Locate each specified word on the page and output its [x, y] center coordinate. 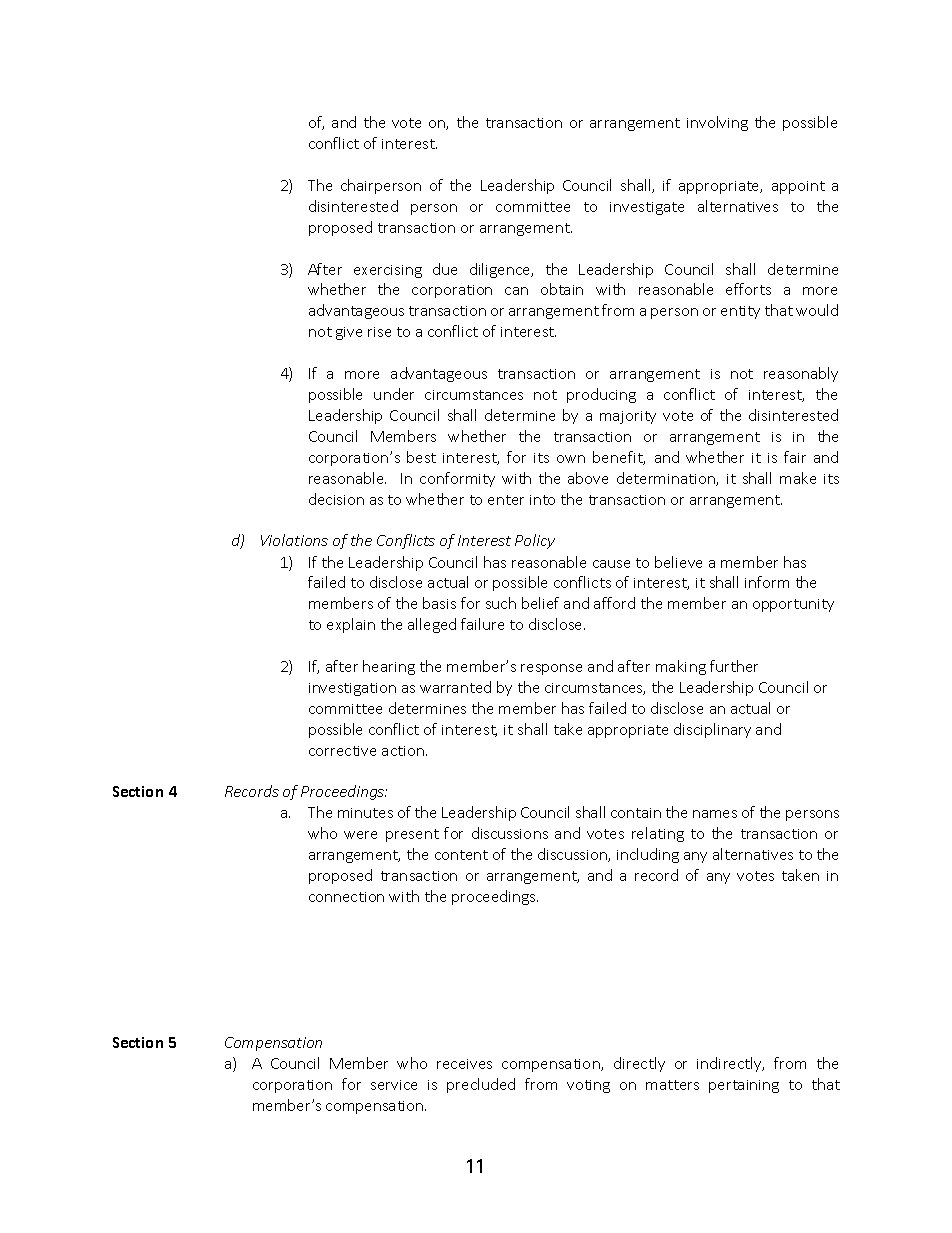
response [551, 669]
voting [588, 1086]
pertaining [744, 1086]
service [394, 1085]
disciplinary [712, 730]
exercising [388, 271]
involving [717, 123]
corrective [342, 751]
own [571, 459]
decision [336, 499]
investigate [647, 208]
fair [795, 457]
